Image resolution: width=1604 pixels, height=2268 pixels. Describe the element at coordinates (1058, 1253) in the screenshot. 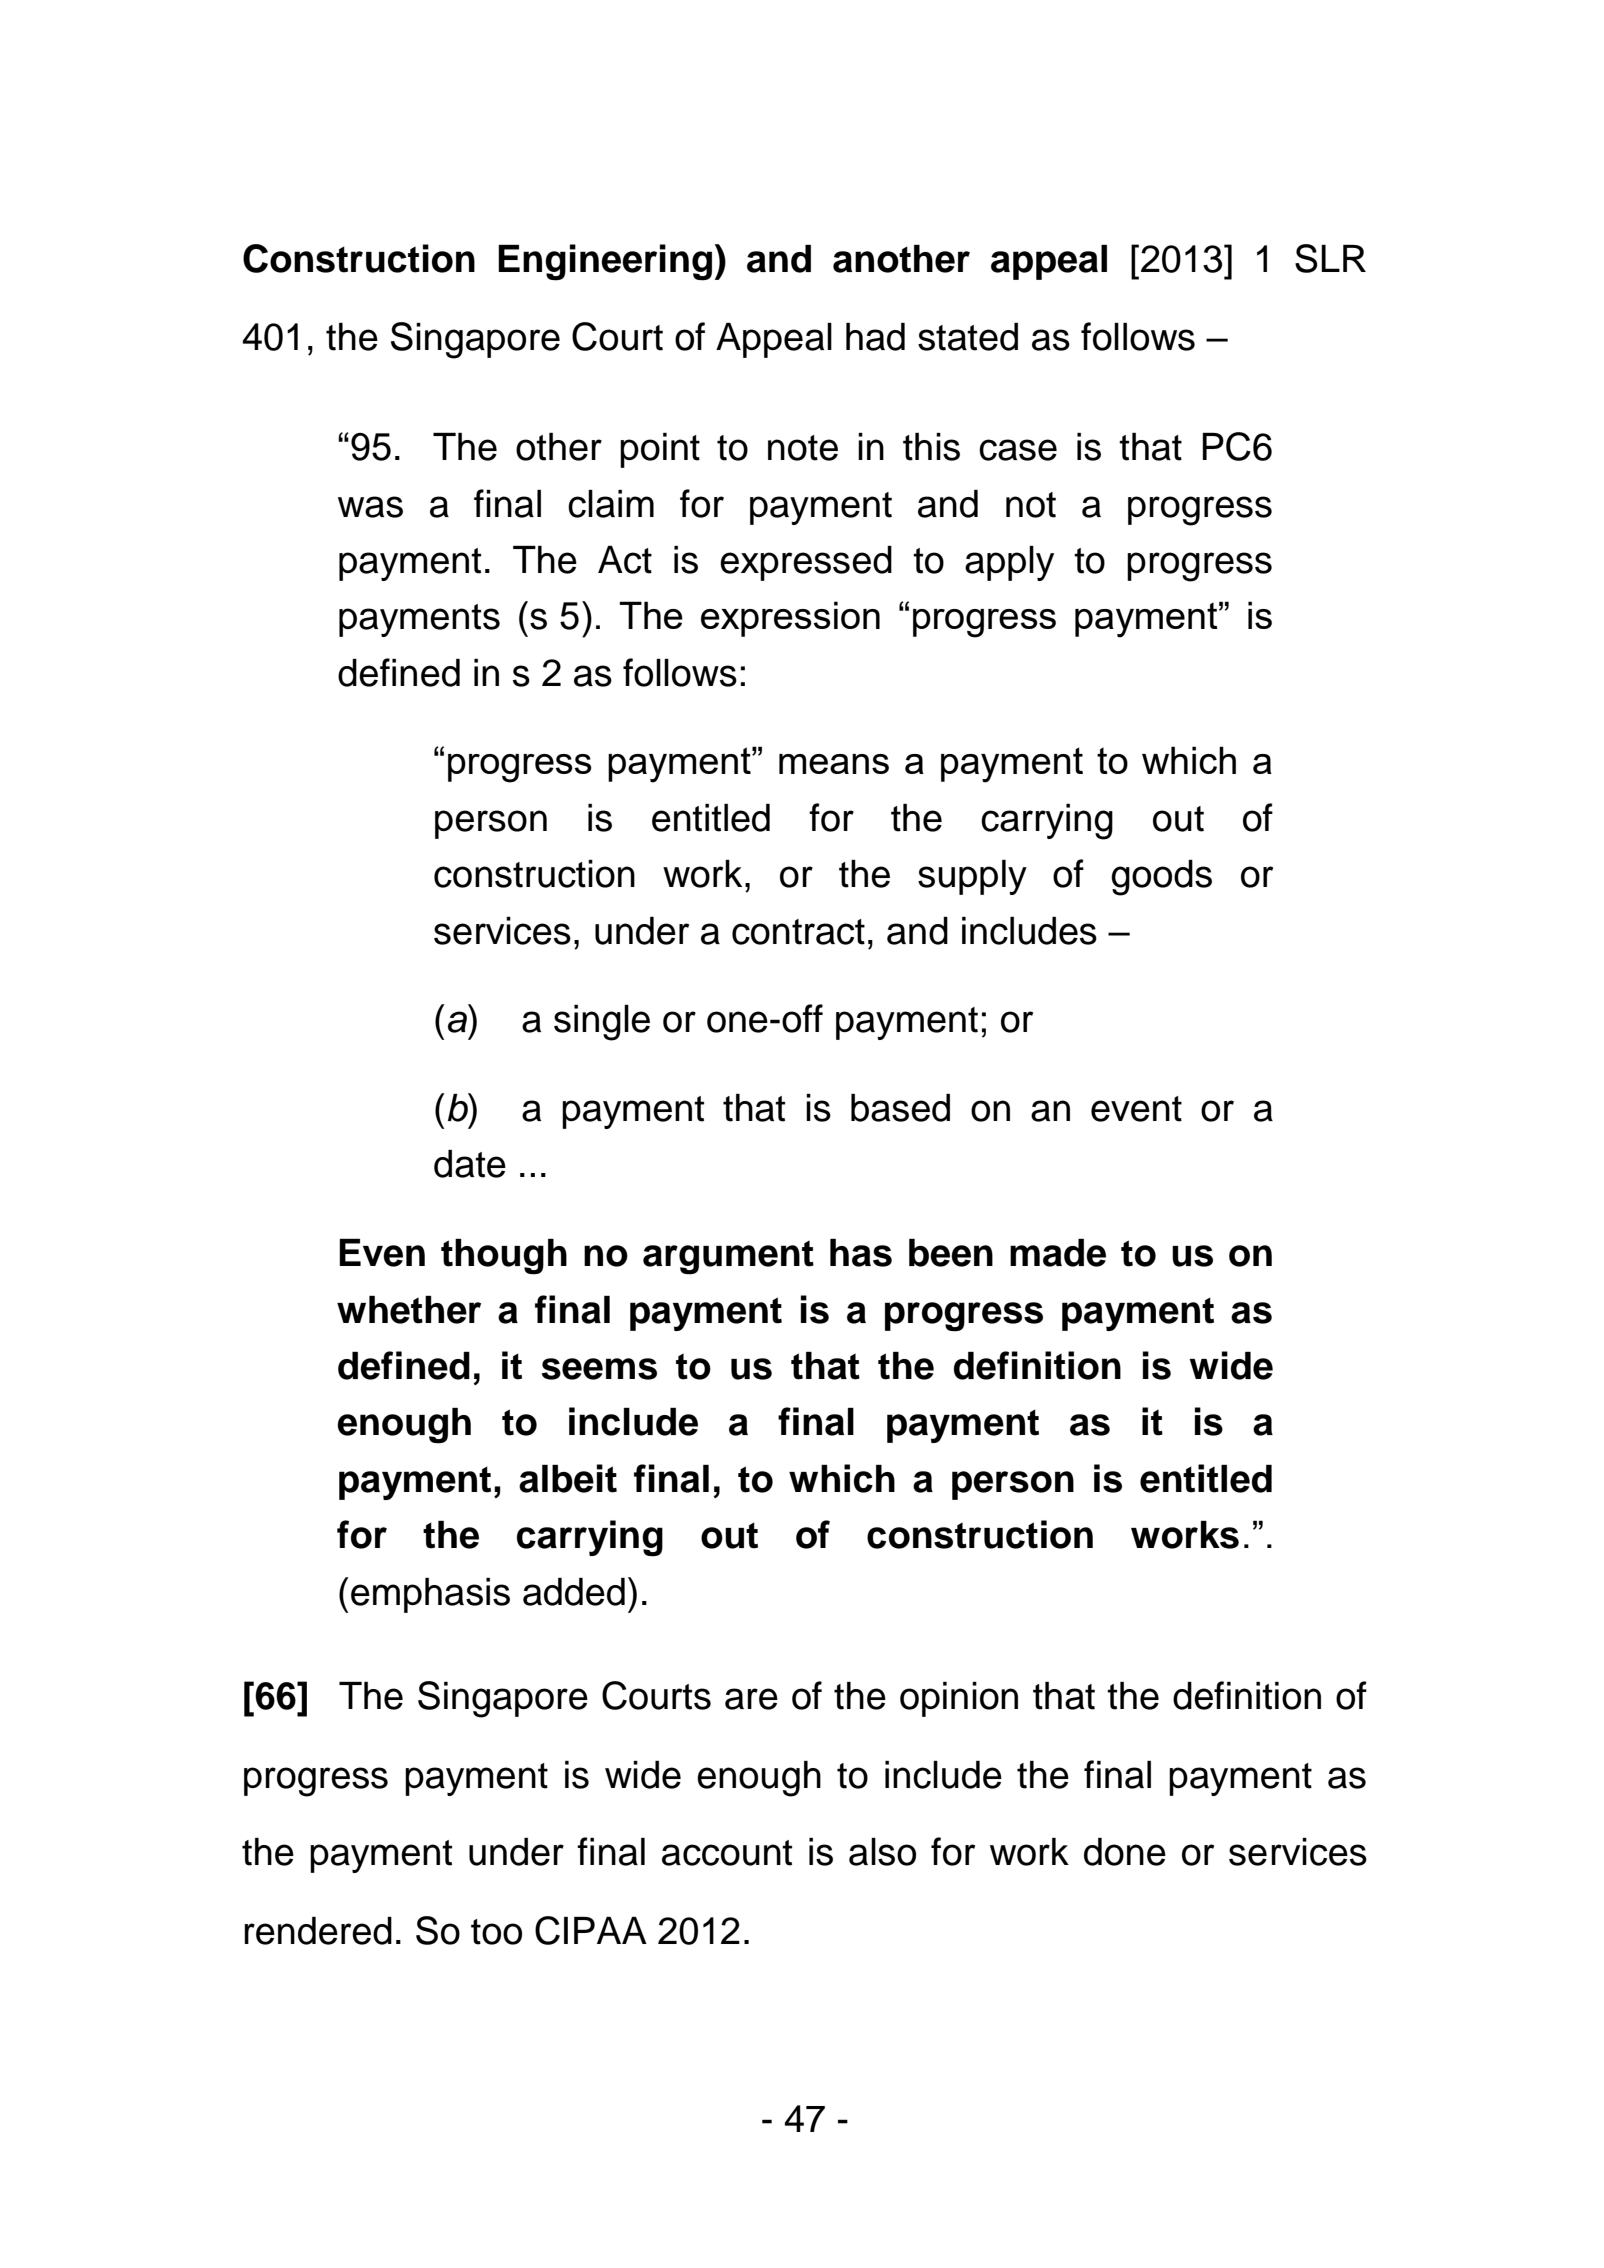

I see `made` at that location.
